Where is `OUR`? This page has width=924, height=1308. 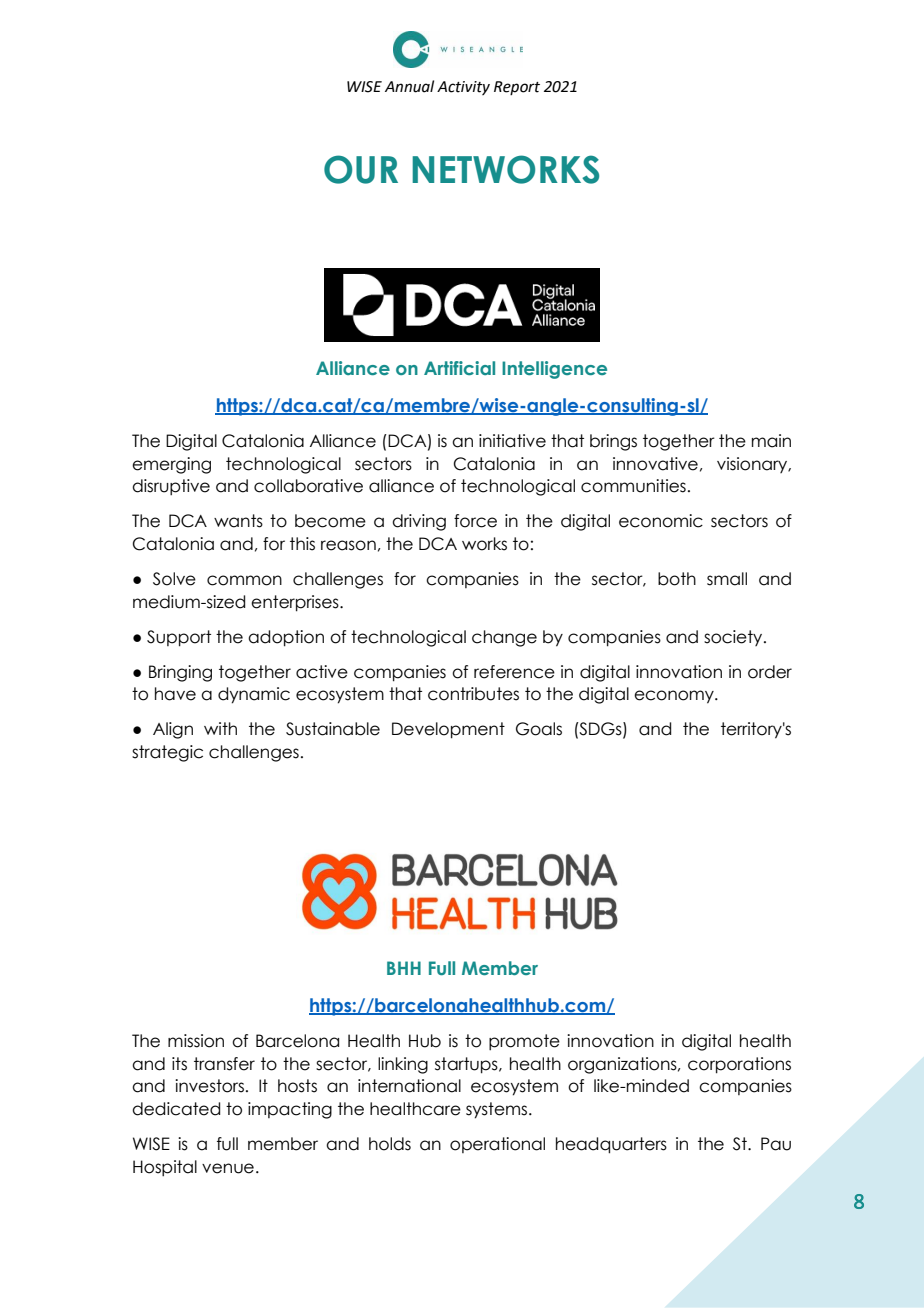
OUR is located at coordinates (361, 169).
